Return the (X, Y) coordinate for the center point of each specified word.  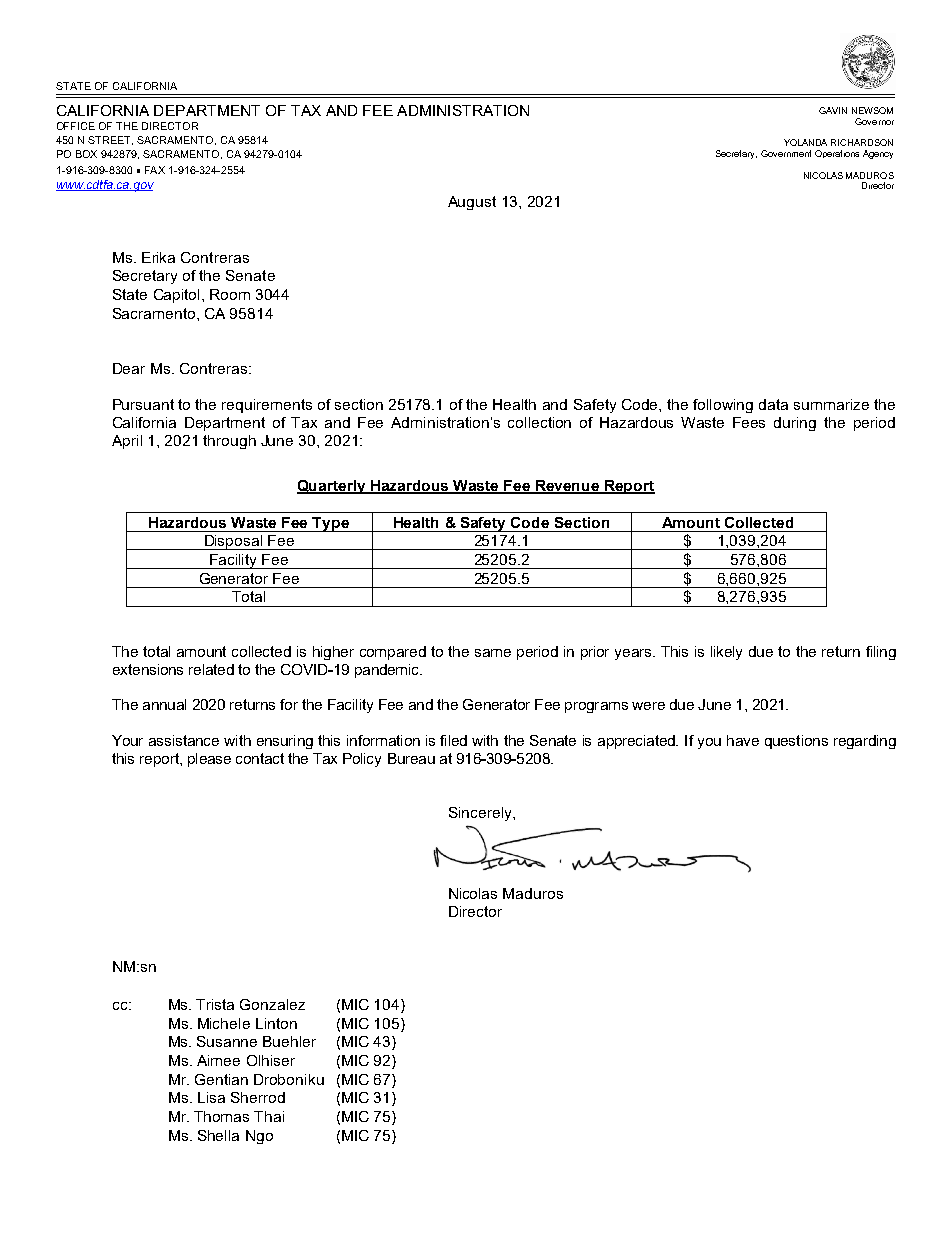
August (472, 203)
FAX (155, 170)
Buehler (289, 1041)
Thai (269, 1116)
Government (786, 153)
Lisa (211, 1097)
